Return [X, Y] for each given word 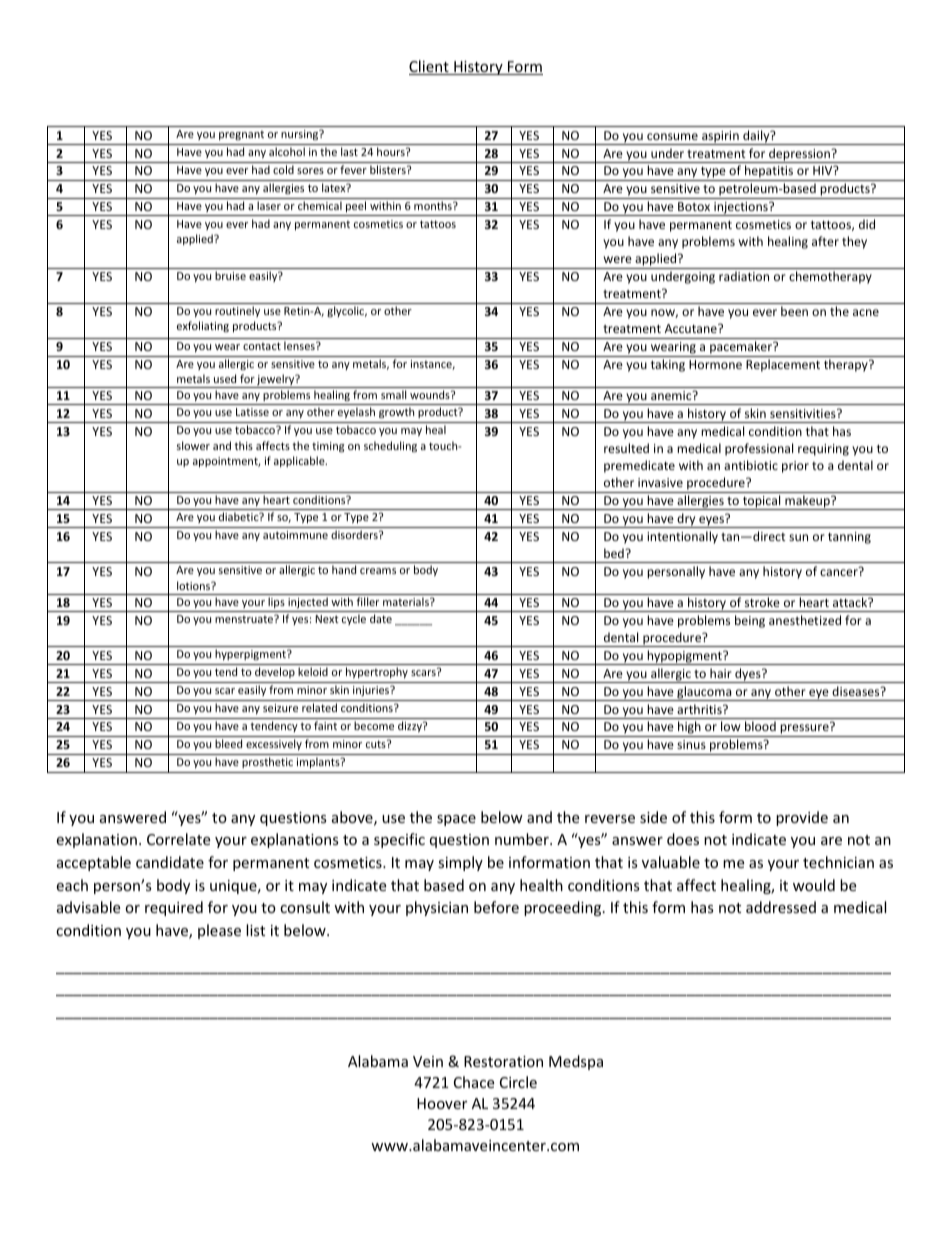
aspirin [720, 138]
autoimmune [295, 535]
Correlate [178, 839]
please [219, 931]
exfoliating [203, 326]
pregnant [241, 135]
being [750, 621]
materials [407, 601]
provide [802, 818]
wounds [431, 394]
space [456, 820]
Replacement [783, 365]
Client [430, 67]
